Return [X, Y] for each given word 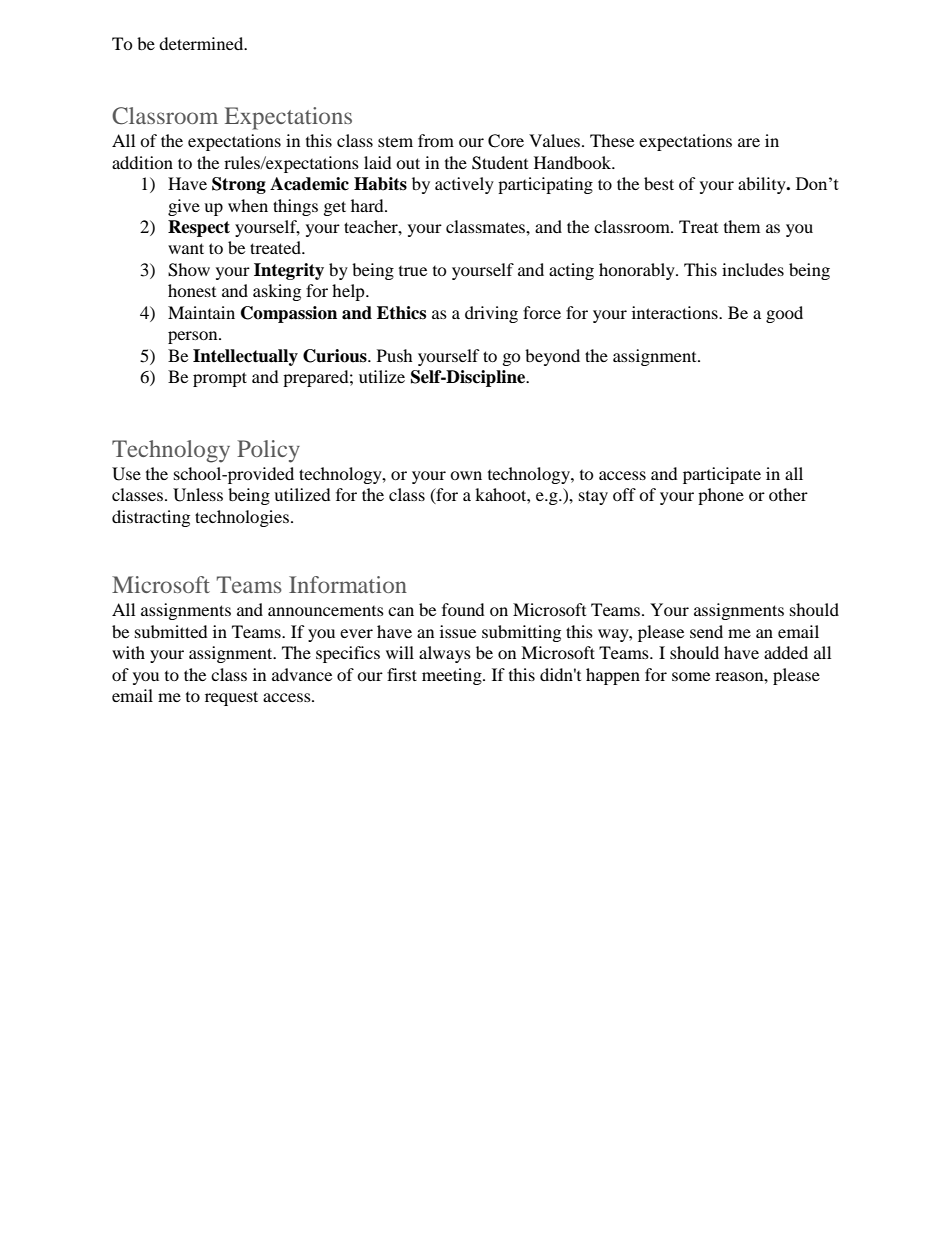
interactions [676, 312]
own [466, 475]
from [436, 140]
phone [721, 496]
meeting [453, 676]
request [231, 698]
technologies [242, 518]
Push [395, 355]
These [612, 140]
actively [464, 185]
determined [202, 43]
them [742, 226]
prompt [220, 379]
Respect [199, 228]
